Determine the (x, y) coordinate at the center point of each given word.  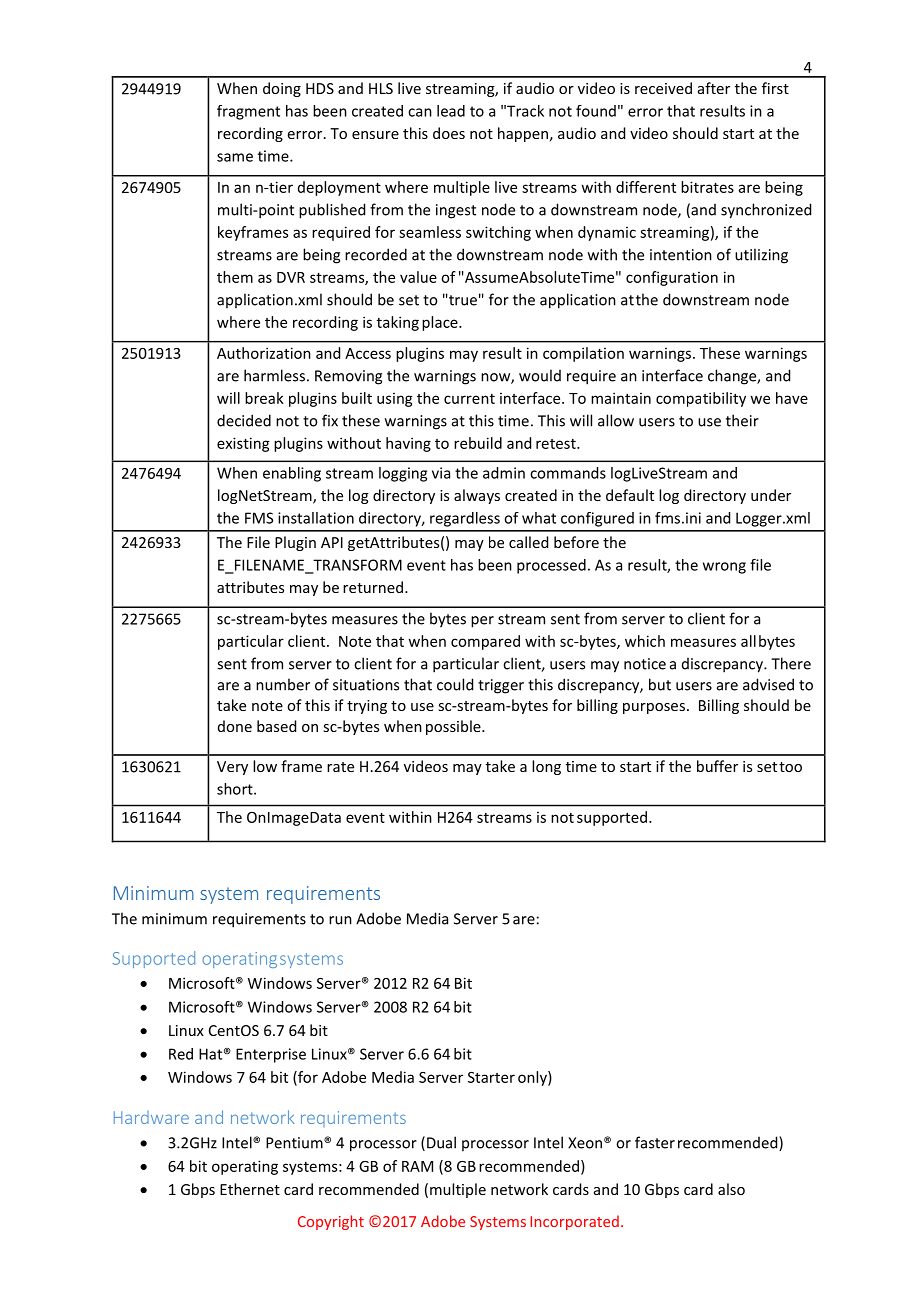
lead (451, 111)
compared (485, 642)
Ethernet (250, 1189)
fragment (248, 112)
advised (768, 684)
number (283, 684)
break (264, 398)
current (469, 399)
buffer (717, 766)
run (340, 920)
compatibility (701, 399)
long (546, 767)
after (714, 88)
